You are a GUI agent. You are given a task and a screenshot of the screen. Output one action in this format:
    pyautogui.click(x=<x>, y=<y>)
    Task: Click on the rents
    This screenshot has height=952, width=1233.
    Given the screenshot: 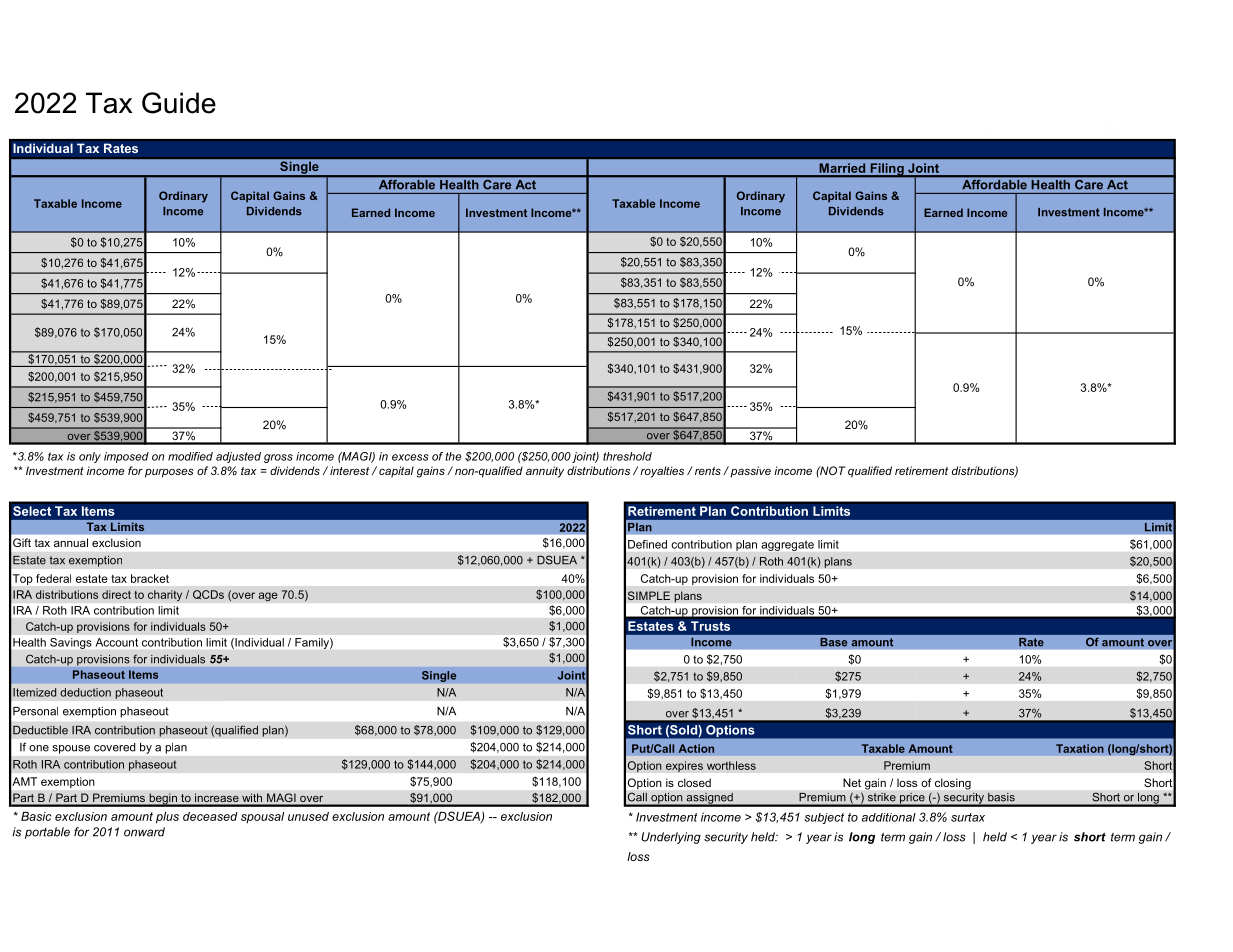 What is the action you would take?
    pyautogui.click(x=706, y=470)
